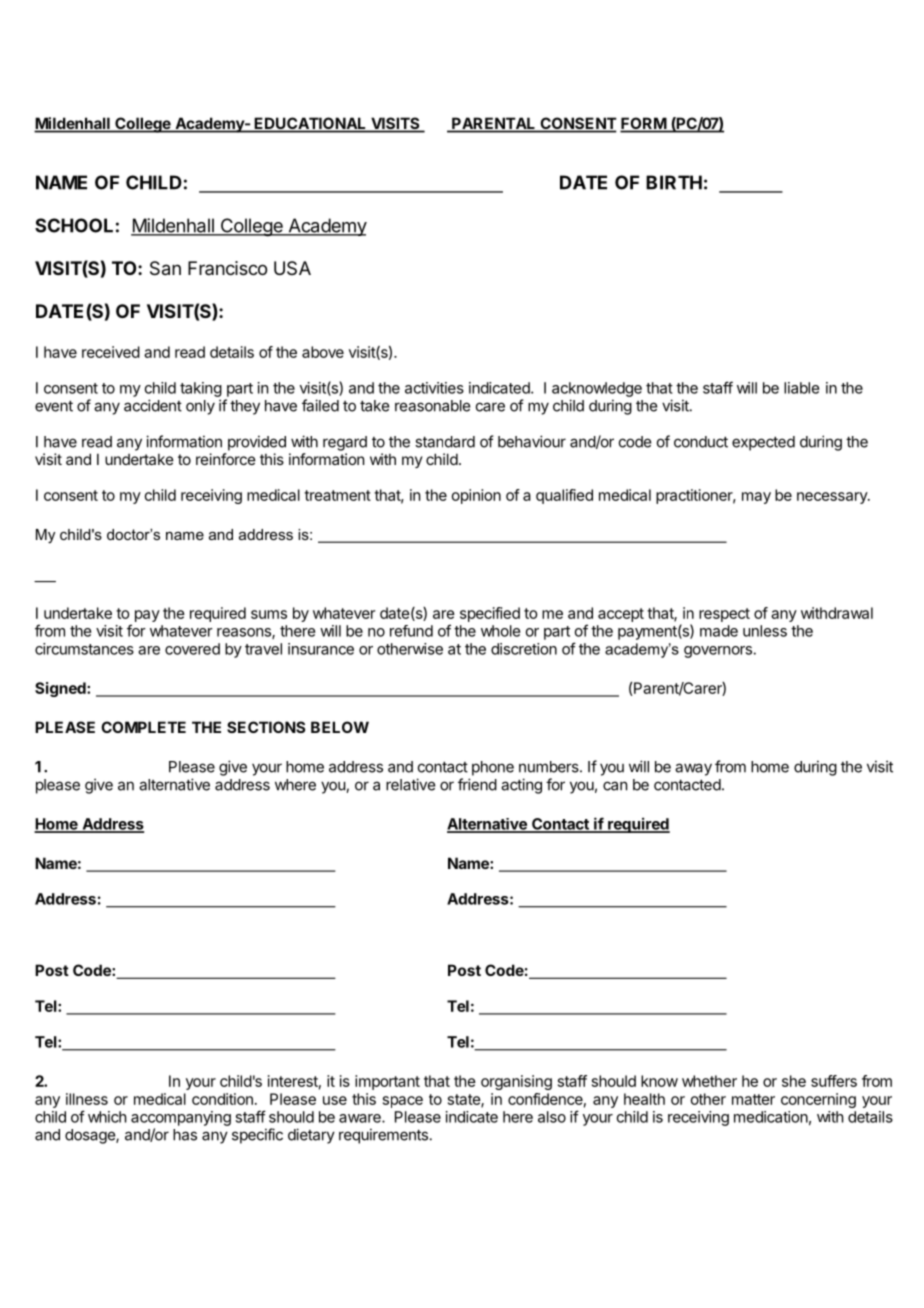  I want to click on BIRTH, so click(674, 182).
